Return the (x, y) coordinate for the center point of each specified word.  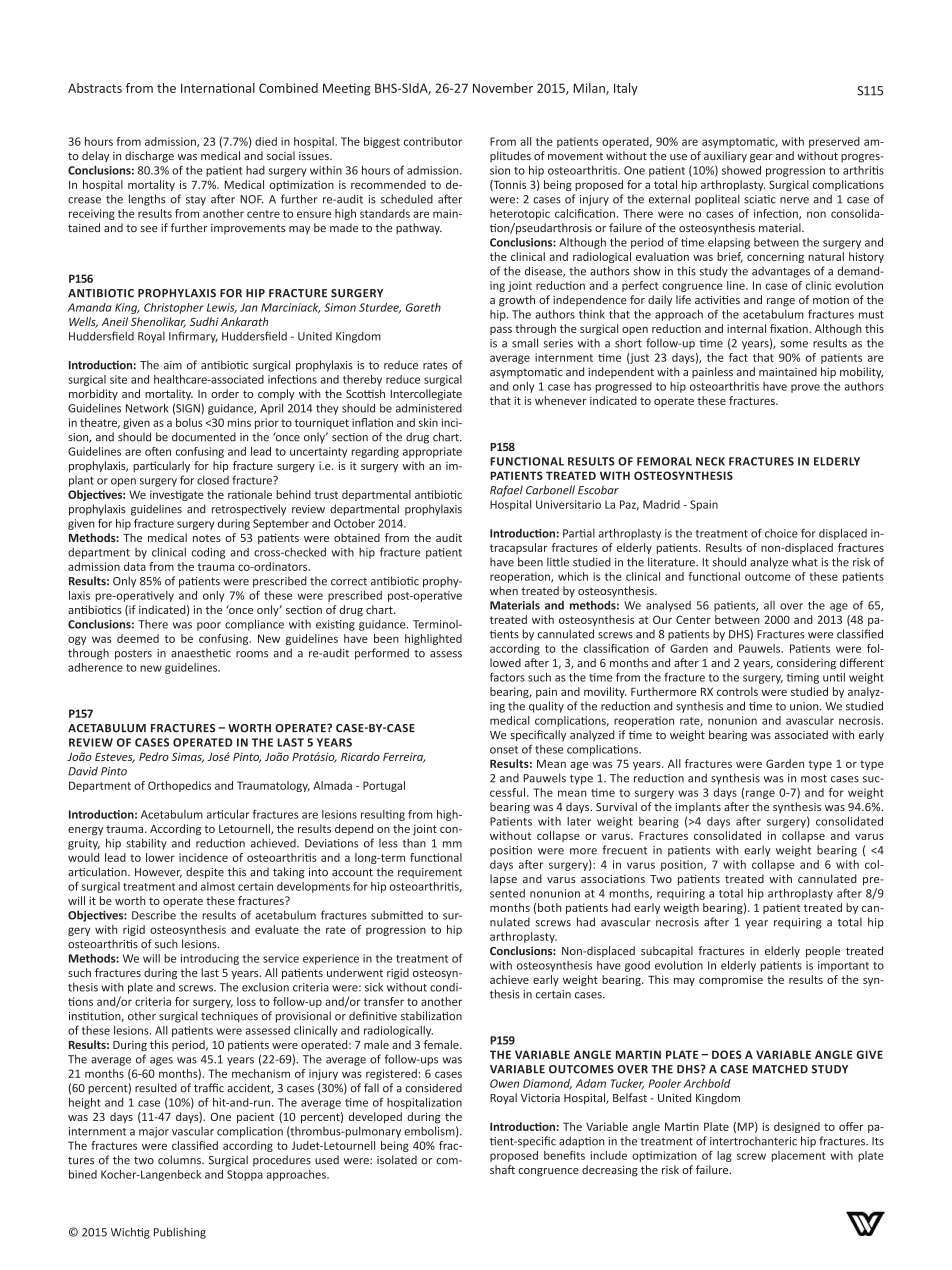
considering (806, 664)
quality (546, 707)
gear (761, 158)
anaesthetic (201, 653)
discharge (149, 157)
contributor (433, 141)
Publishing (180, 1233)
